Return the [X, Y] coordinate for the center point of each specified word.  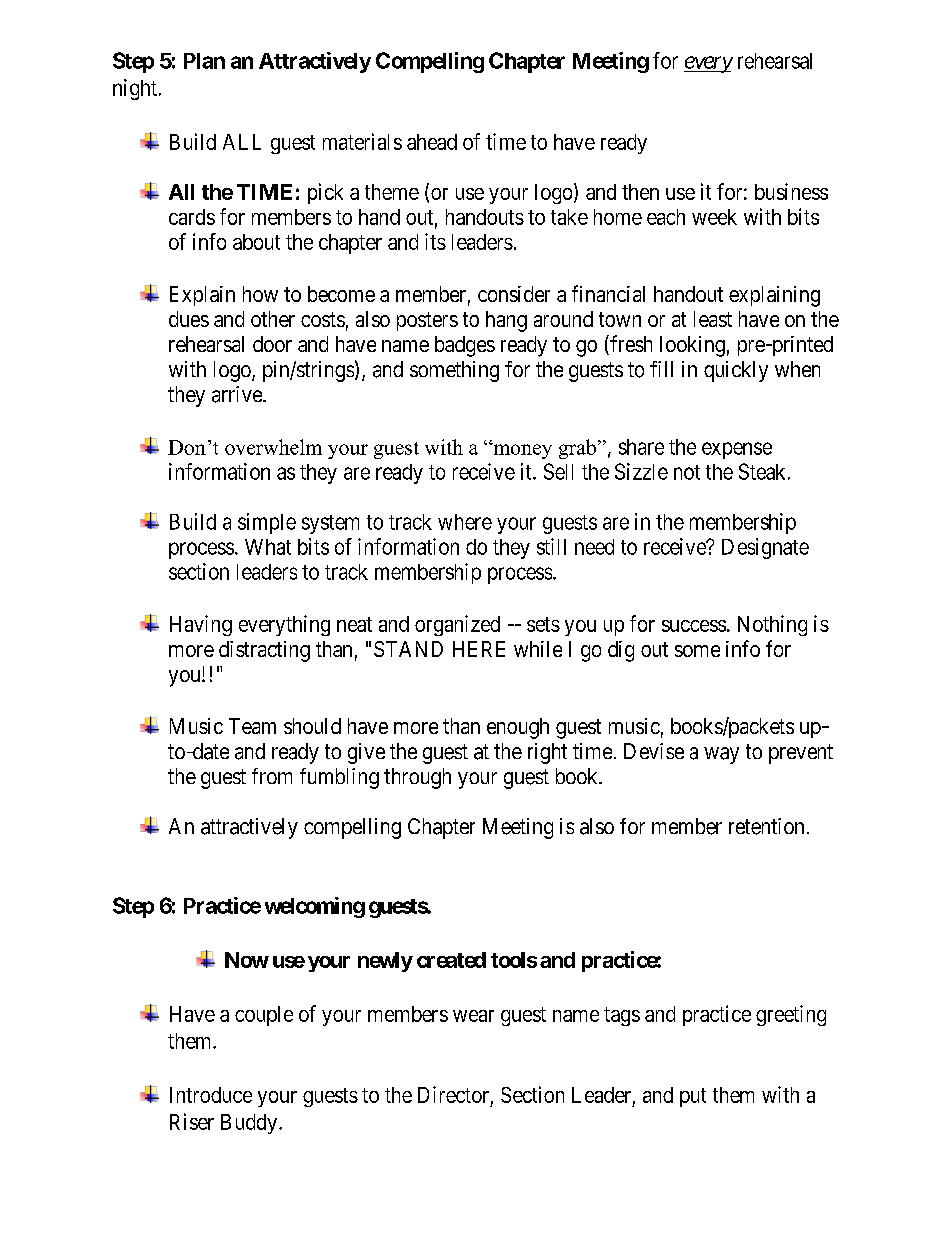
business [791, 191]
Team [252, 726]
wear [473, 1016]
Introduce [211, 1095]
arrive [238, 394]
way [721, 755]
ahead [432, 142]
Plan [204, 61]
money [521, 451]
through [417, 778]
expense [737, 450]
